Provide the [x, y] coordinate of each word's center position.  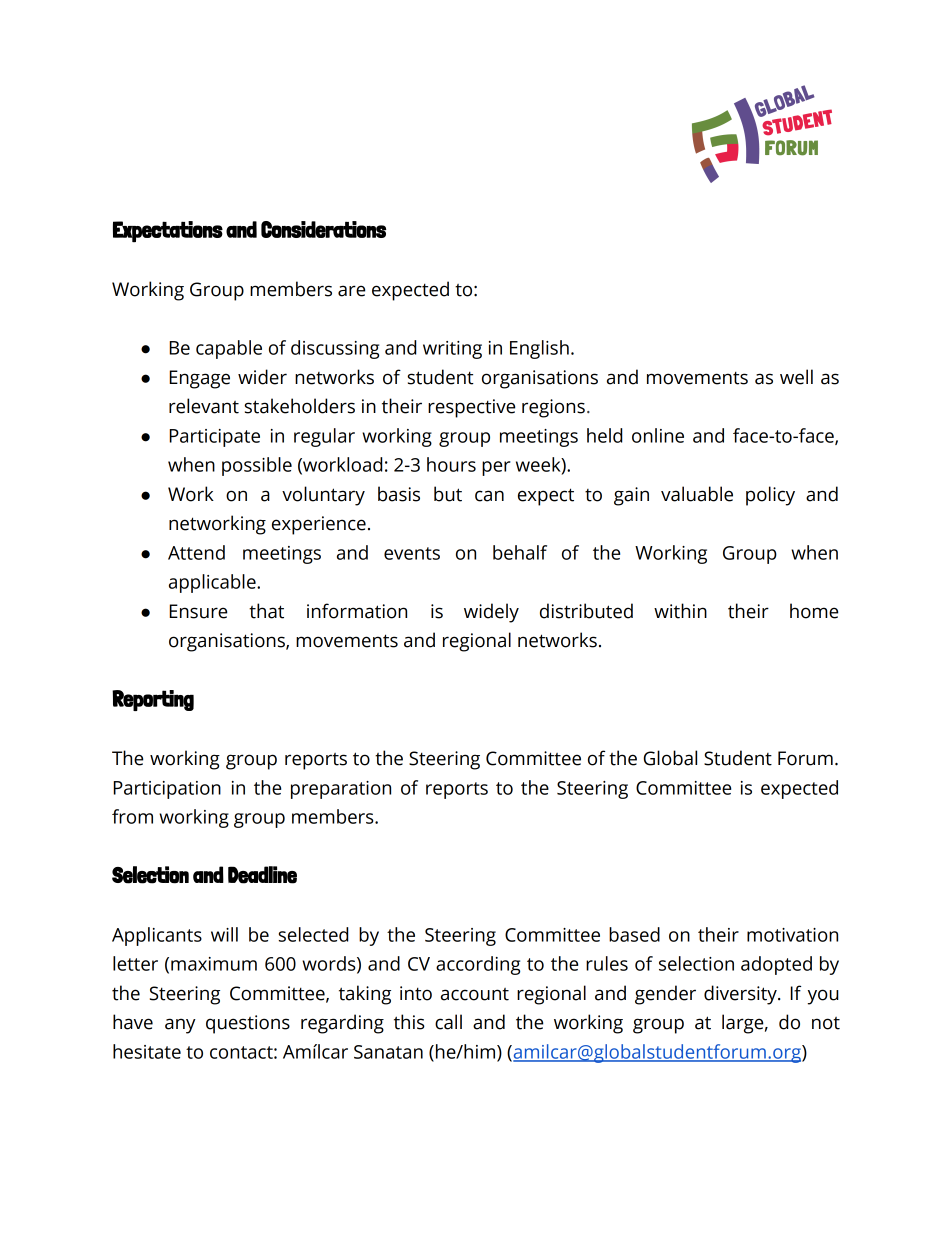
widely [491, 613]
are [351, 291]
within [680, 611]
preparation [341, 790]
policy [770, 496]
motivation [792, 935]
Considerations [323, 229]
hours [451, 464]
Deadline [262, 875]
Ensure [198, 611]
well [796, 377]
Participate [215, 438]
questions [248, 1024]
